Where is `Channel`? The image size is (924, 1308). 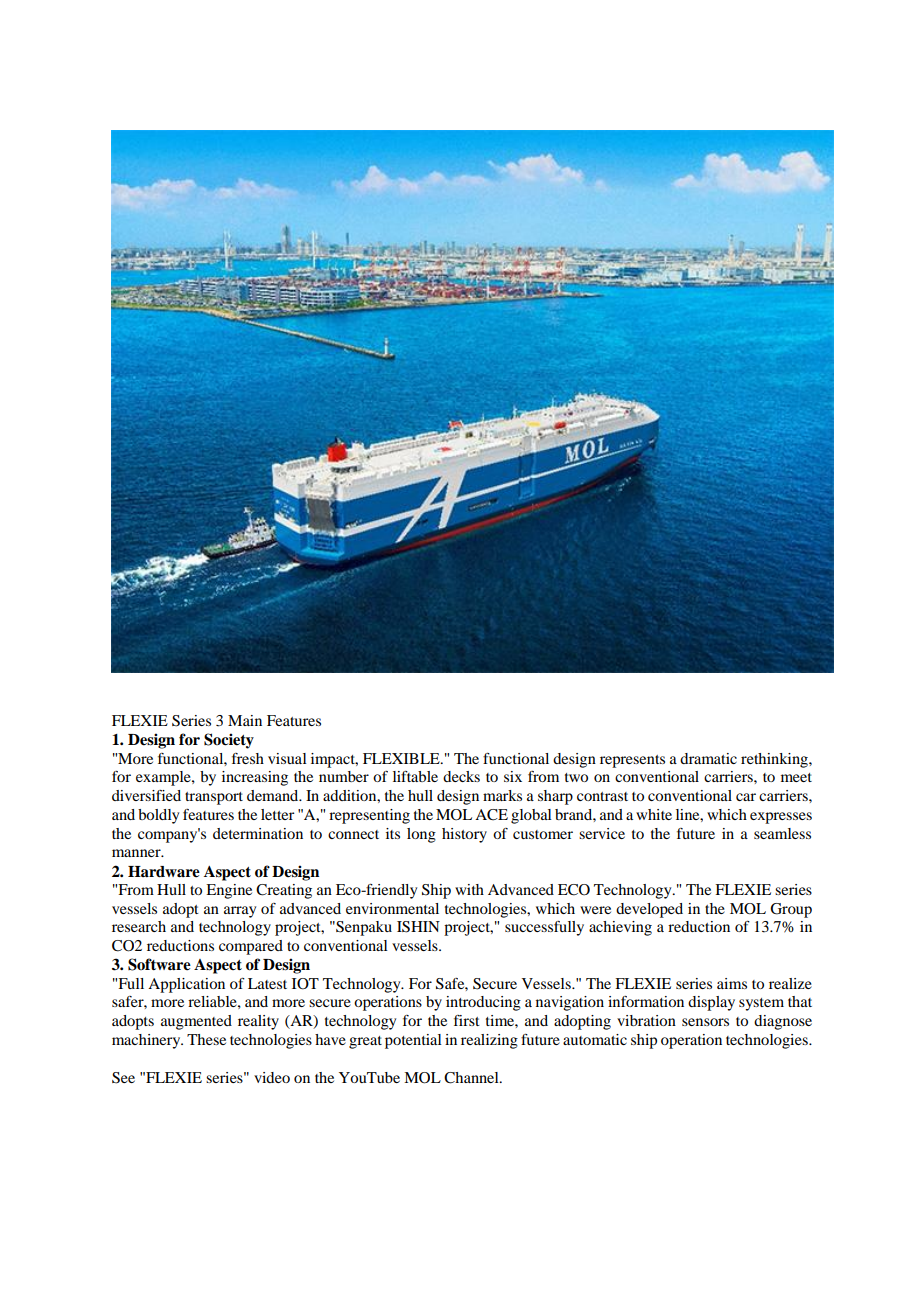 Channel is located at coordinates (472, 1078).
